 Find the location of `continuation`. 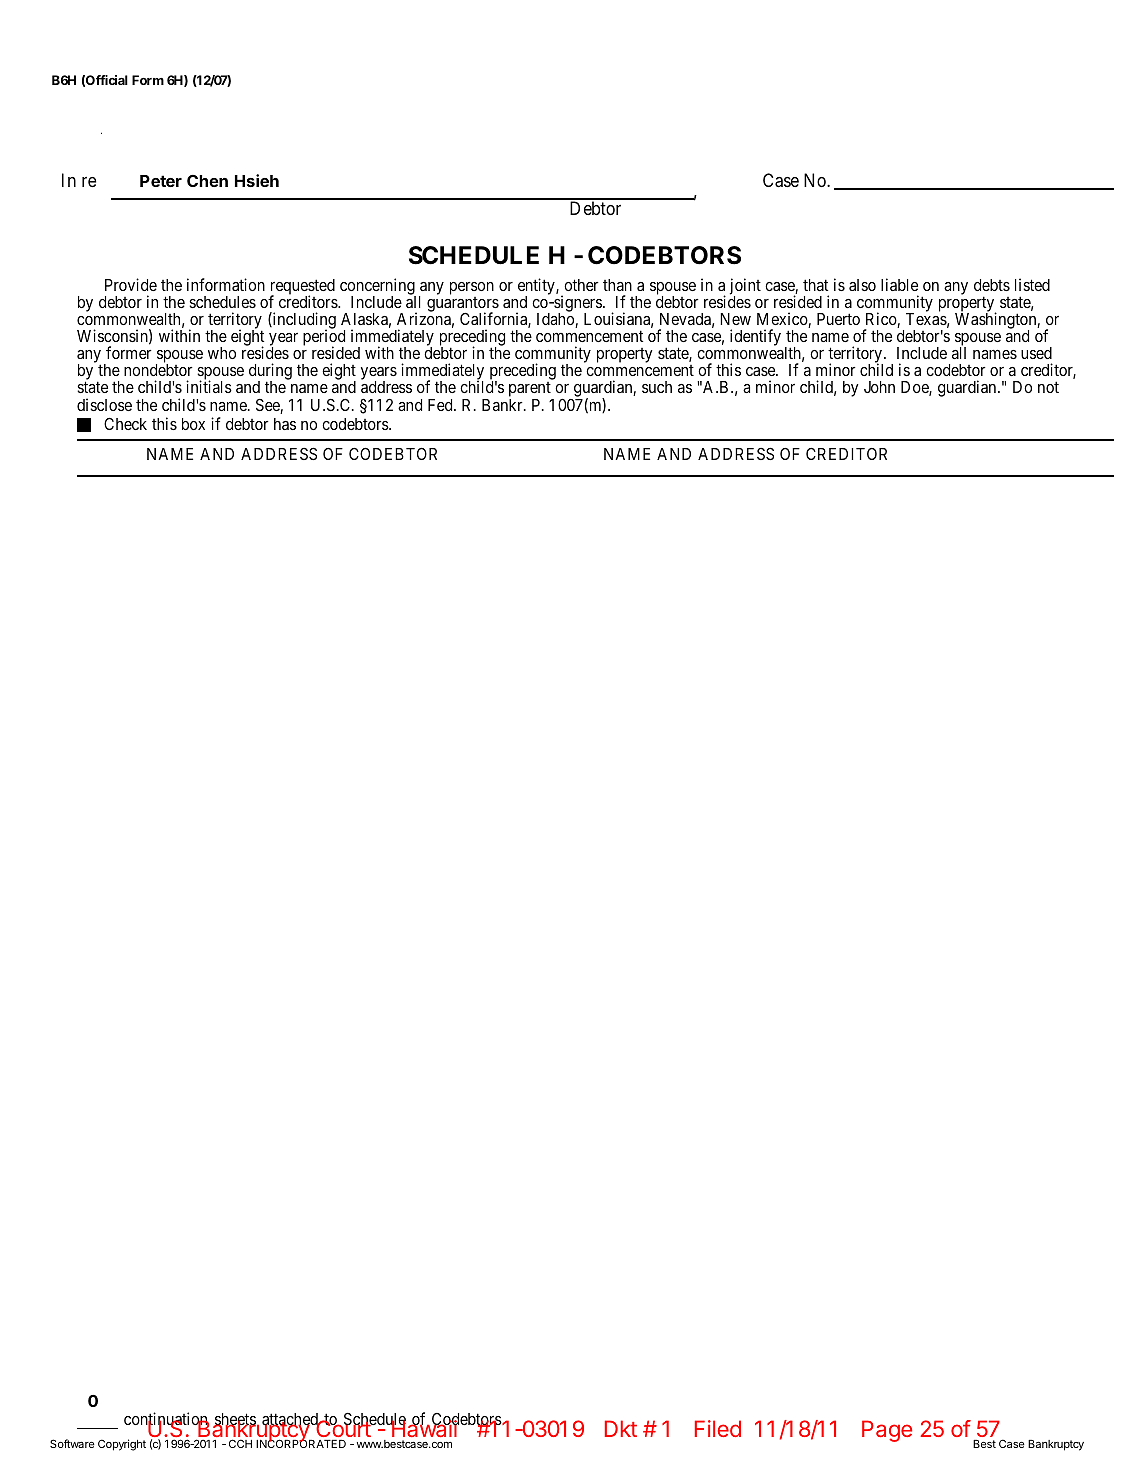

continuation is located at coordinates (166, 1420).
